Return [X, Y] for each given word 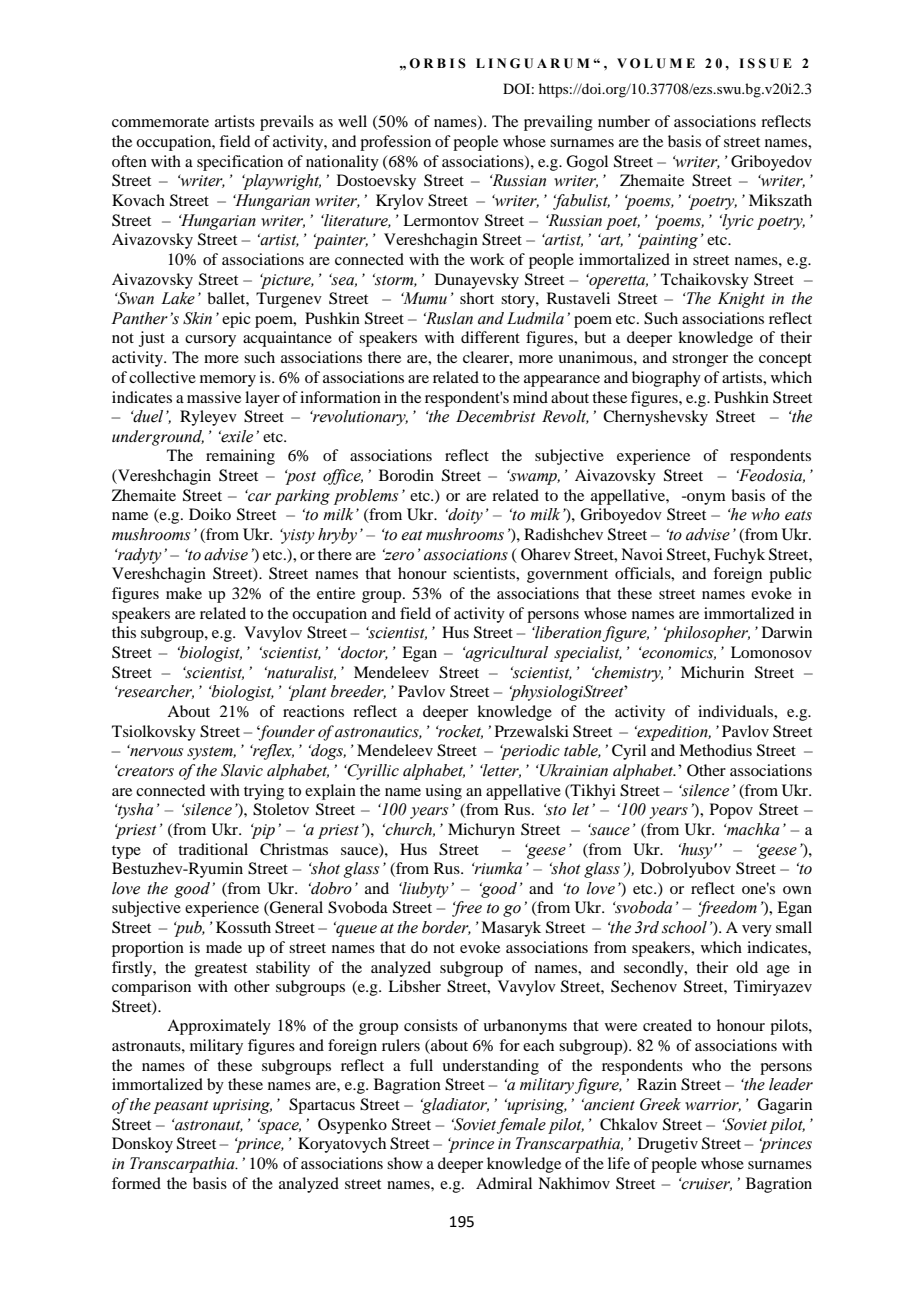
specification [240, 163]
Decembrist [496, 416]
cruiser [705, 1184]
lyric [737, 222]
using [443, 792]
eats [798, 515]
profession [395, 143]
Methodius [715, 750]
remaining [240, 457]
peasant [181, 1107]
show [405, 1163]
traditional [213, 849]
